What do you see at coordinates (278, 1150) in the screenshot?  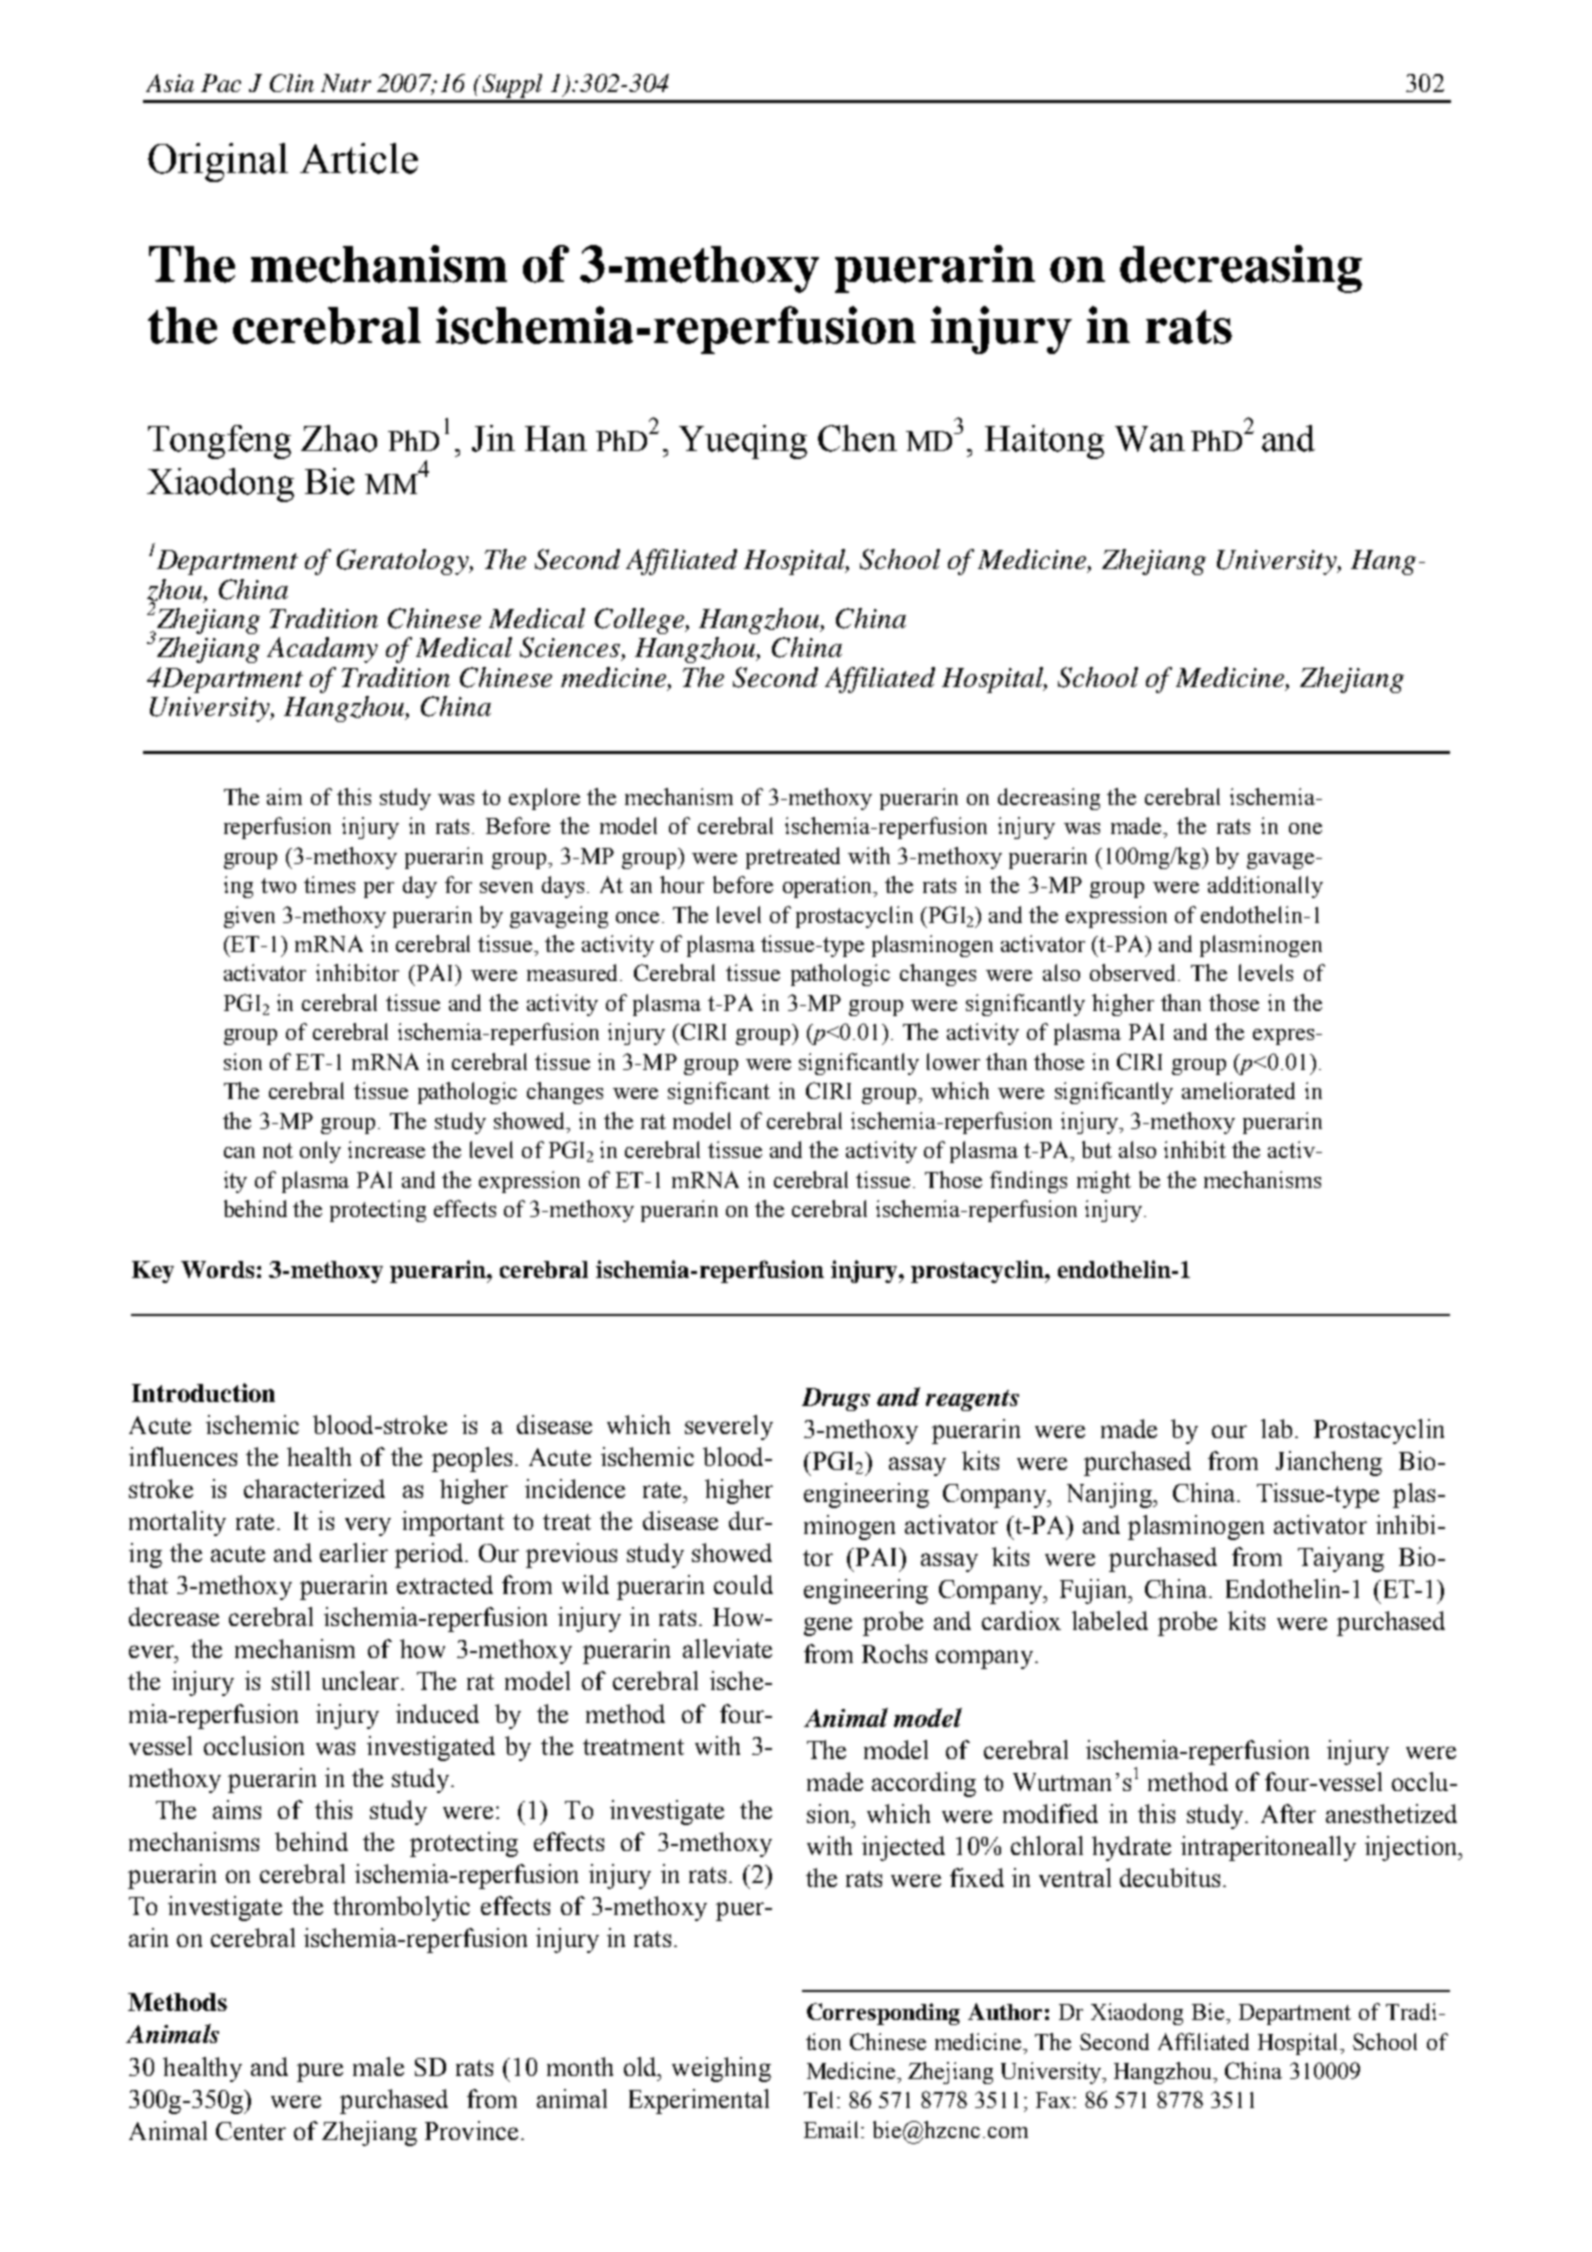 I see `not` at bounding box center [278, 1150].
